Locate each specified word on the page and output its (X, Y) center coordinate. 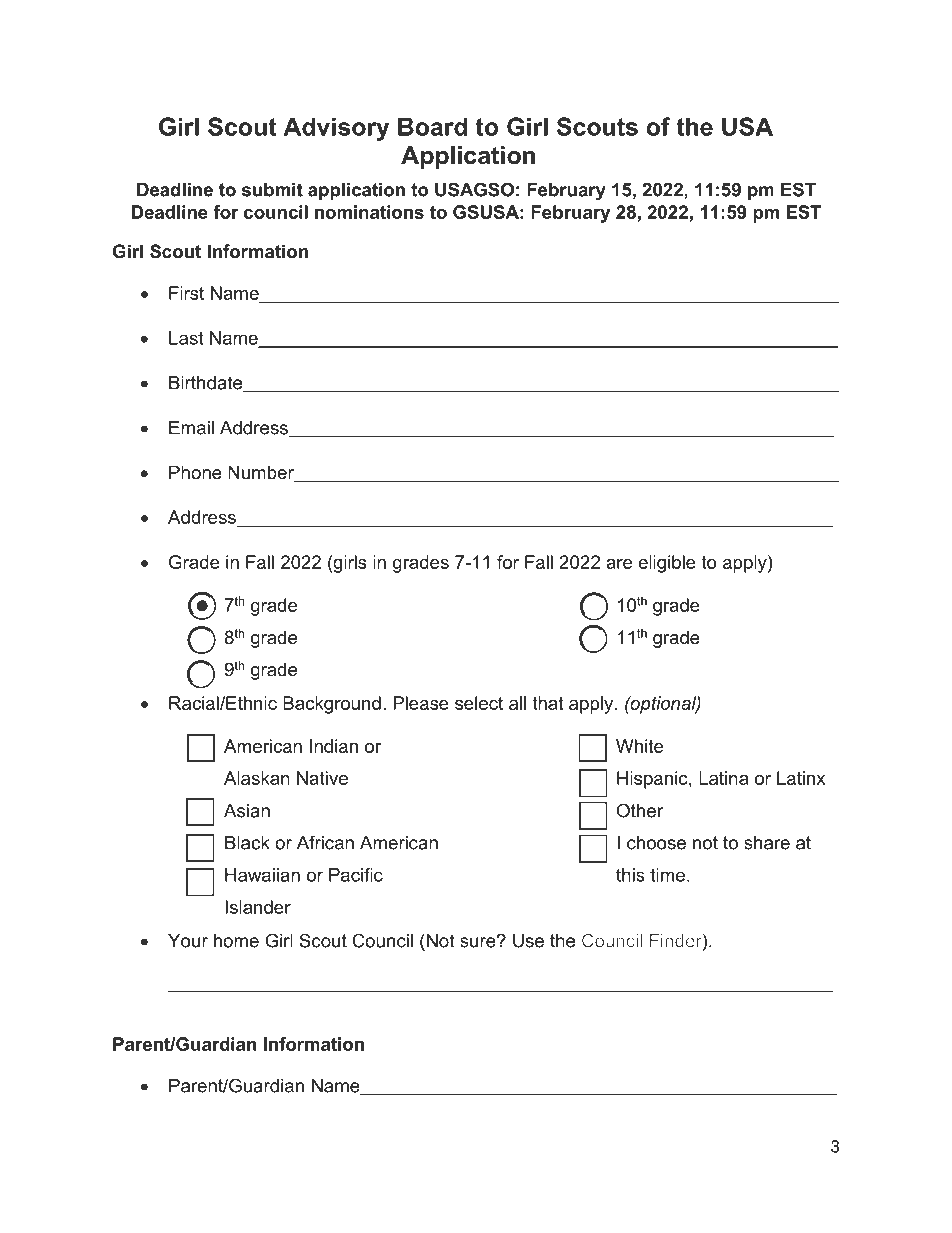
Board (432, 126)
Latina (723, 778)
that (548, 703)
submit (272, 190)
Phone (195, 472)
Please (421, 703)
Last (186, 338)
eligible (667, 564)
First (186, 293)
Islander (258, 907)
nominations (369, 212)
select (479, 703)
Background (332, 705)
